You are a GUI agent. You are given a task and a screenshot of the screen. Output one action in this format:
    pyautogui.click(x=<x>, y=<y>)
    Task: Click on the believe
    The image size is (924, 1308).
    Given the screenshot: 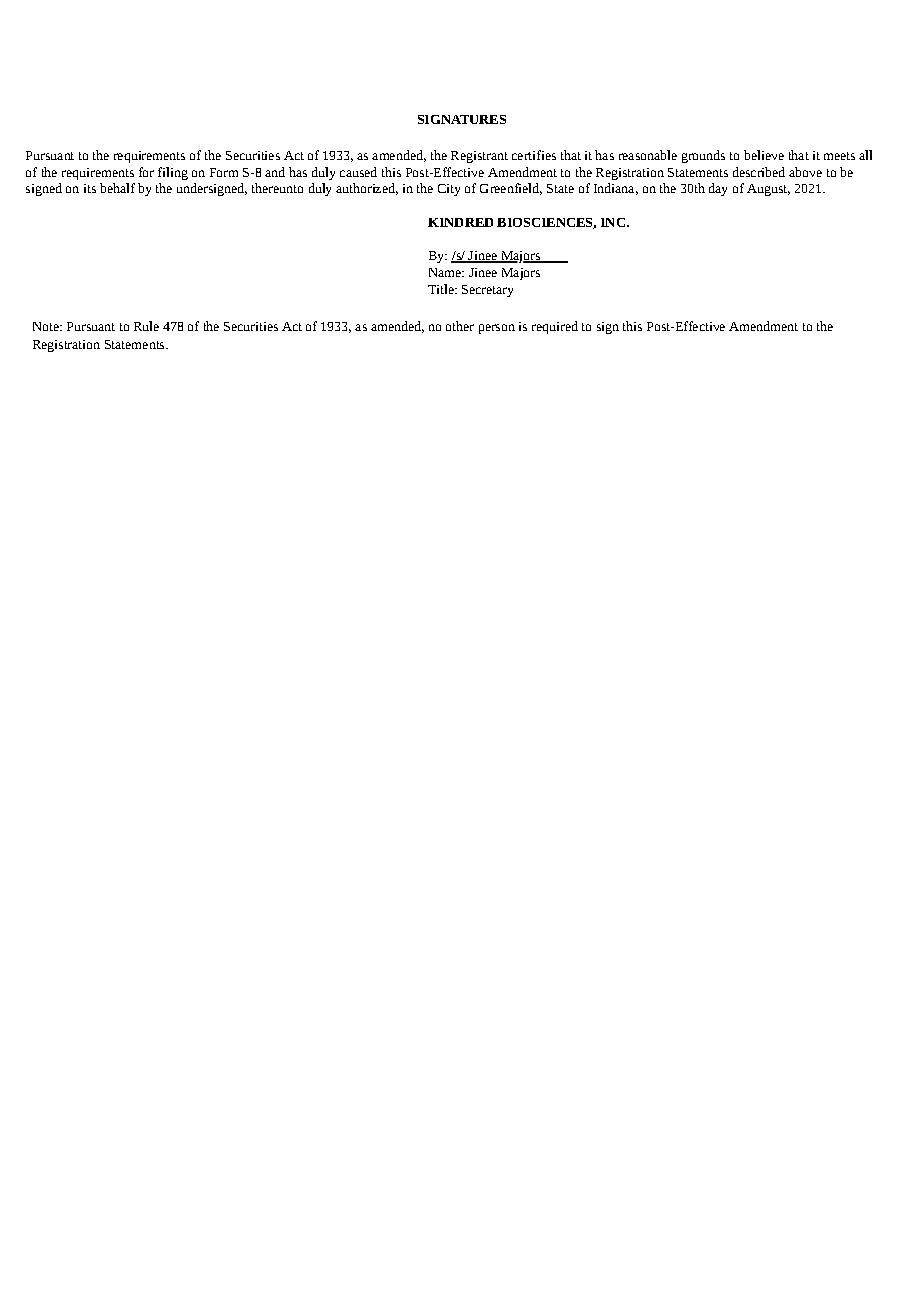 What is the action you would take?
    pyautogui.click(x=764, y=155)
